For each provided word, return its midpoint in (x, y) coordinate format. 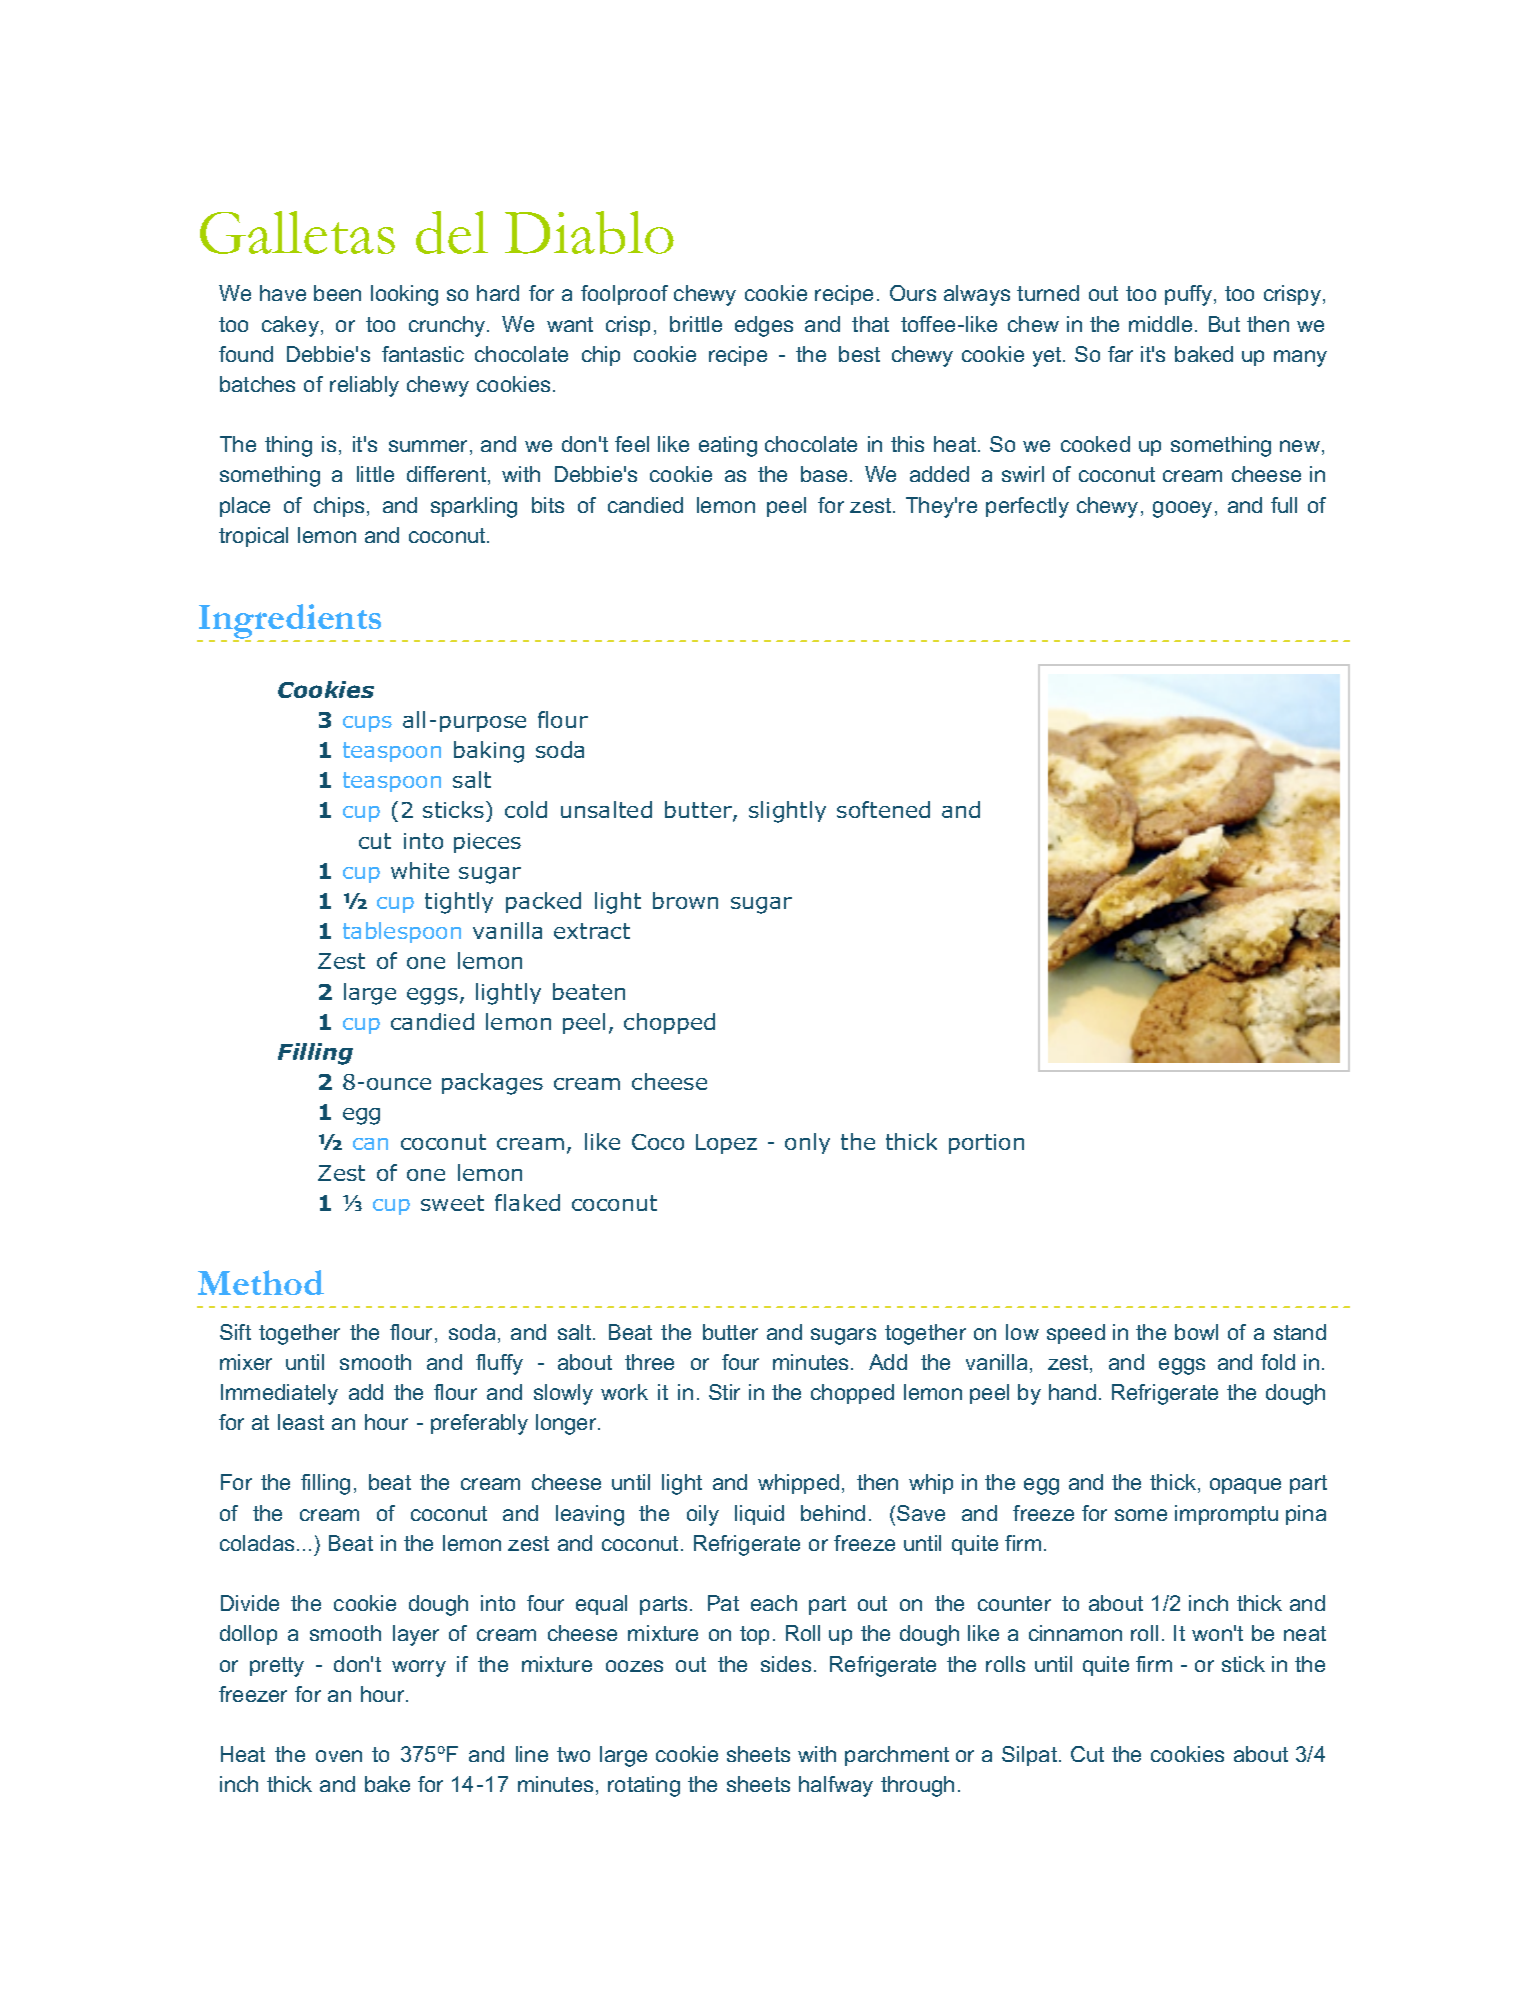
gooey (1182, 509)
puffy (1190, 295)
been (337, 293)
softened (883, 809)
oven (339, 1756)
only (807, 1143)
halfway (836, 1786)
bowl (1196, 1332)
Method (261, 1282)
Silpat (1031, 1756)
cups (367, 724)
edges (764, 326)
